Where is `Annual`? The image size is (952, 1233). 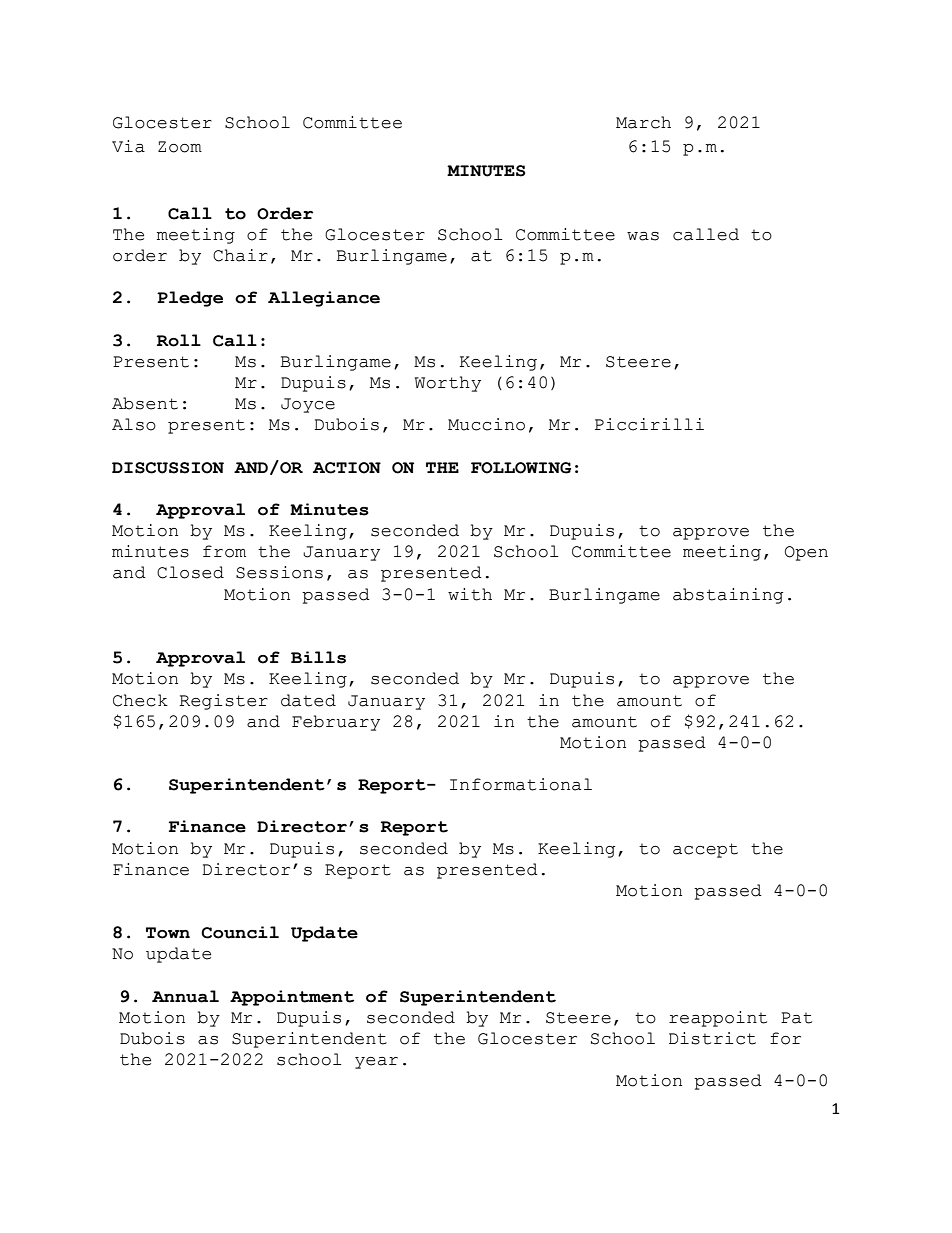
Annual is located at coordinates (185, 996).
